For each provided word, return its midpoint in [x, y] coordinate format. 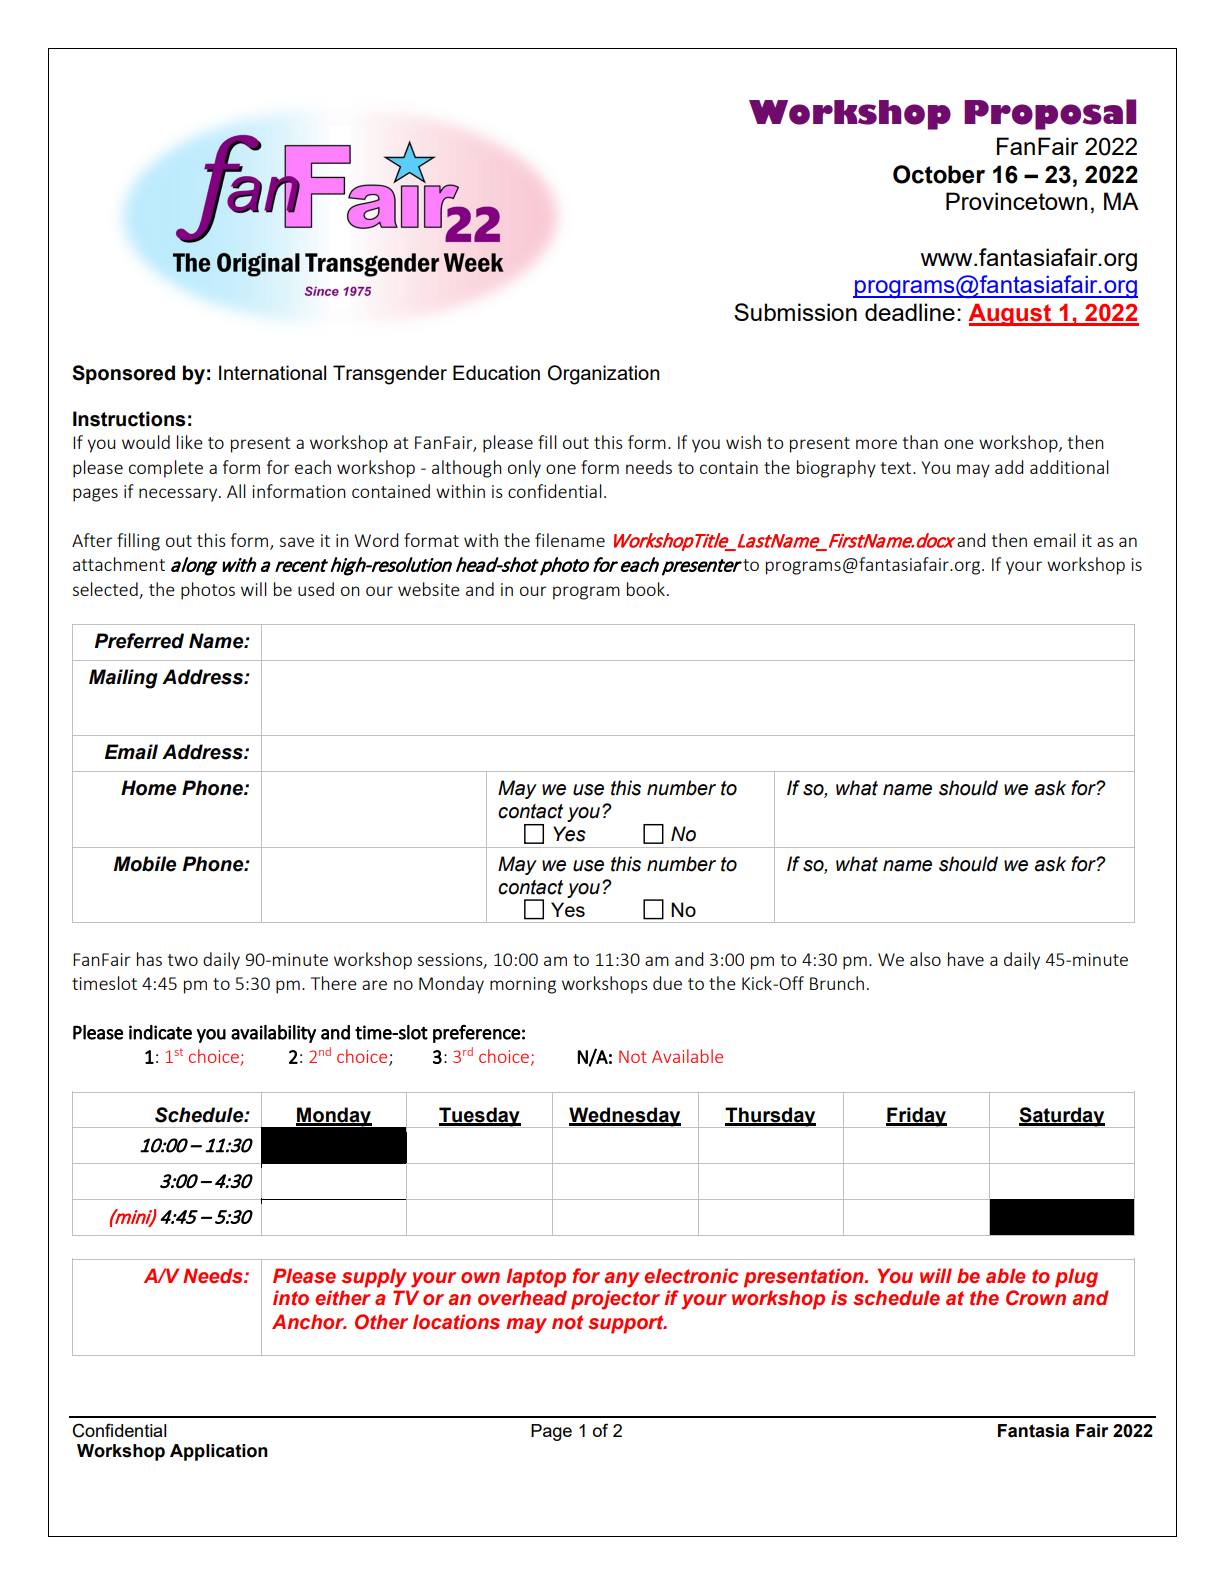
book [646, 589]
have [966, 959]
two [183, 960]
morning [523, 985]
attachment [119, 564]
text [897, 468]
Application [219, 1452]
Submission [795, 312]
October [939, 174]
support [627, 1324]
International [272, 372]
